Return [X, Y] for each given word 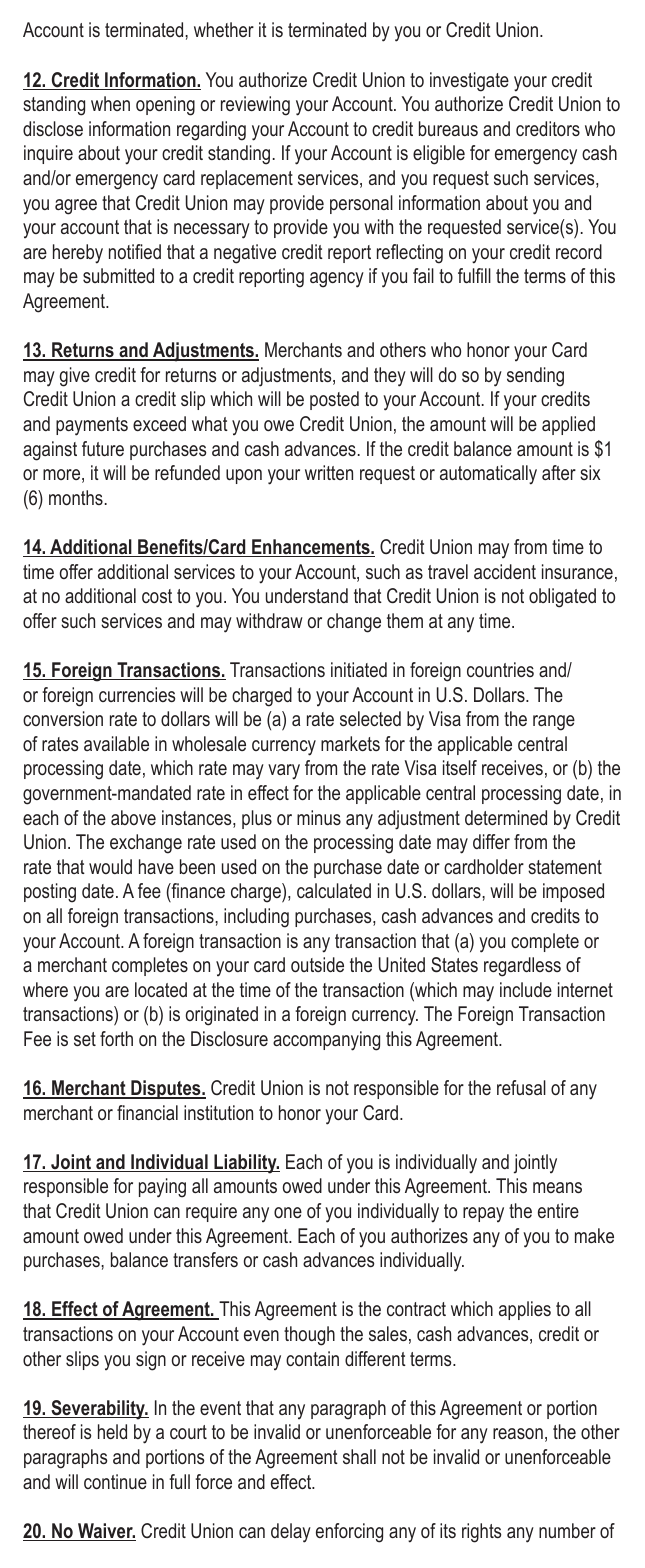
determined [506, 817]
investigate [469, 82]
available [116, 743]
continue [115, 1481]
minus [319, 817]
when [110, 103]
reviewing [255, 106]
